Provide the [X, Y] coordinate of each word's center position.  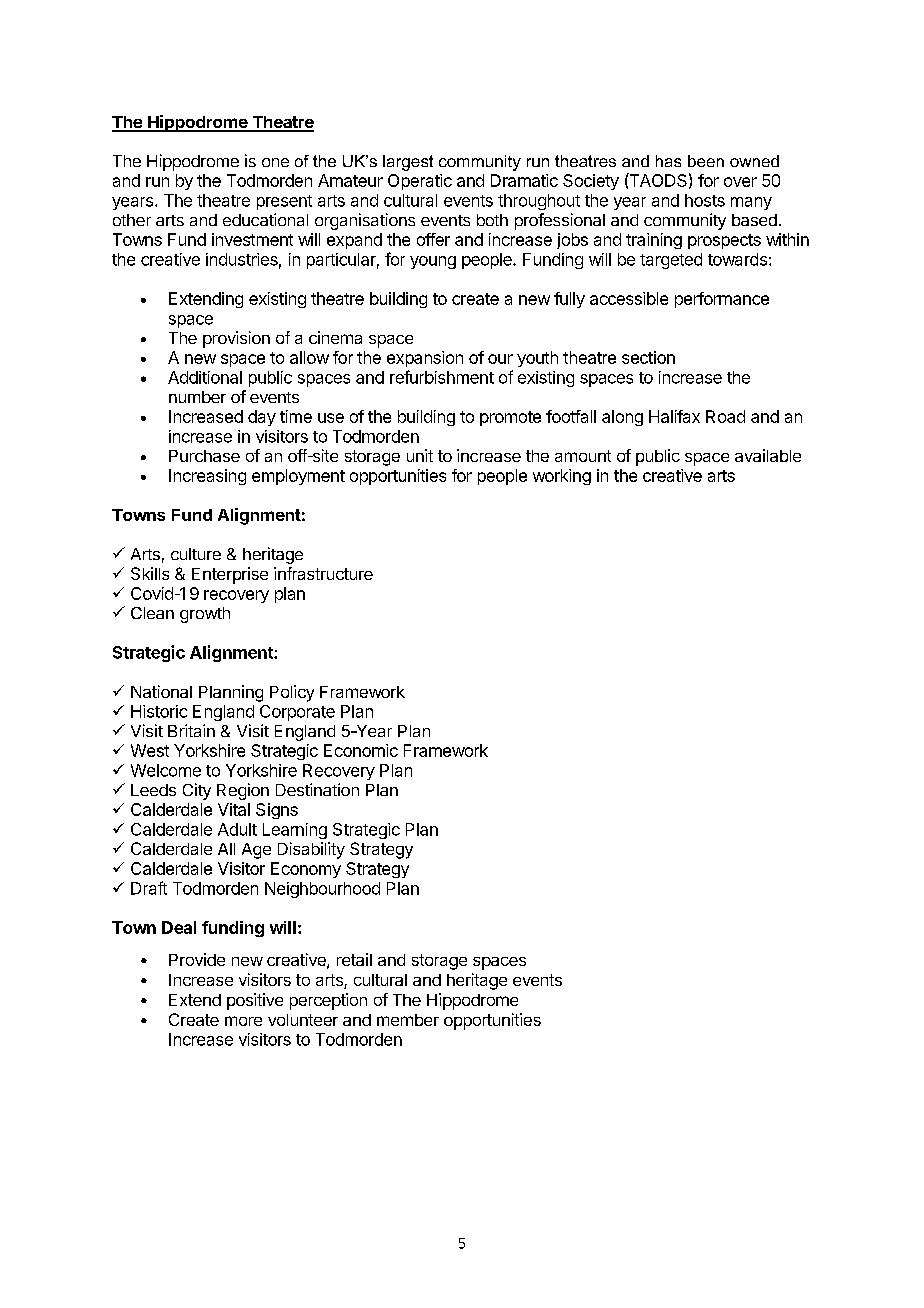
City [197, 791]
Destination [317, 789]
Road [725, 416]
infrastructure [323, 573]
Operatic [420, 182]
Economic [361, 750]
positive [255, 1001]
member [408, 1020]
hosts [705, 200]
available [768, 455]
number [197, 397]
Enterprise [230, 575]
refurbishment [442, 377]
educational [265, 219]
